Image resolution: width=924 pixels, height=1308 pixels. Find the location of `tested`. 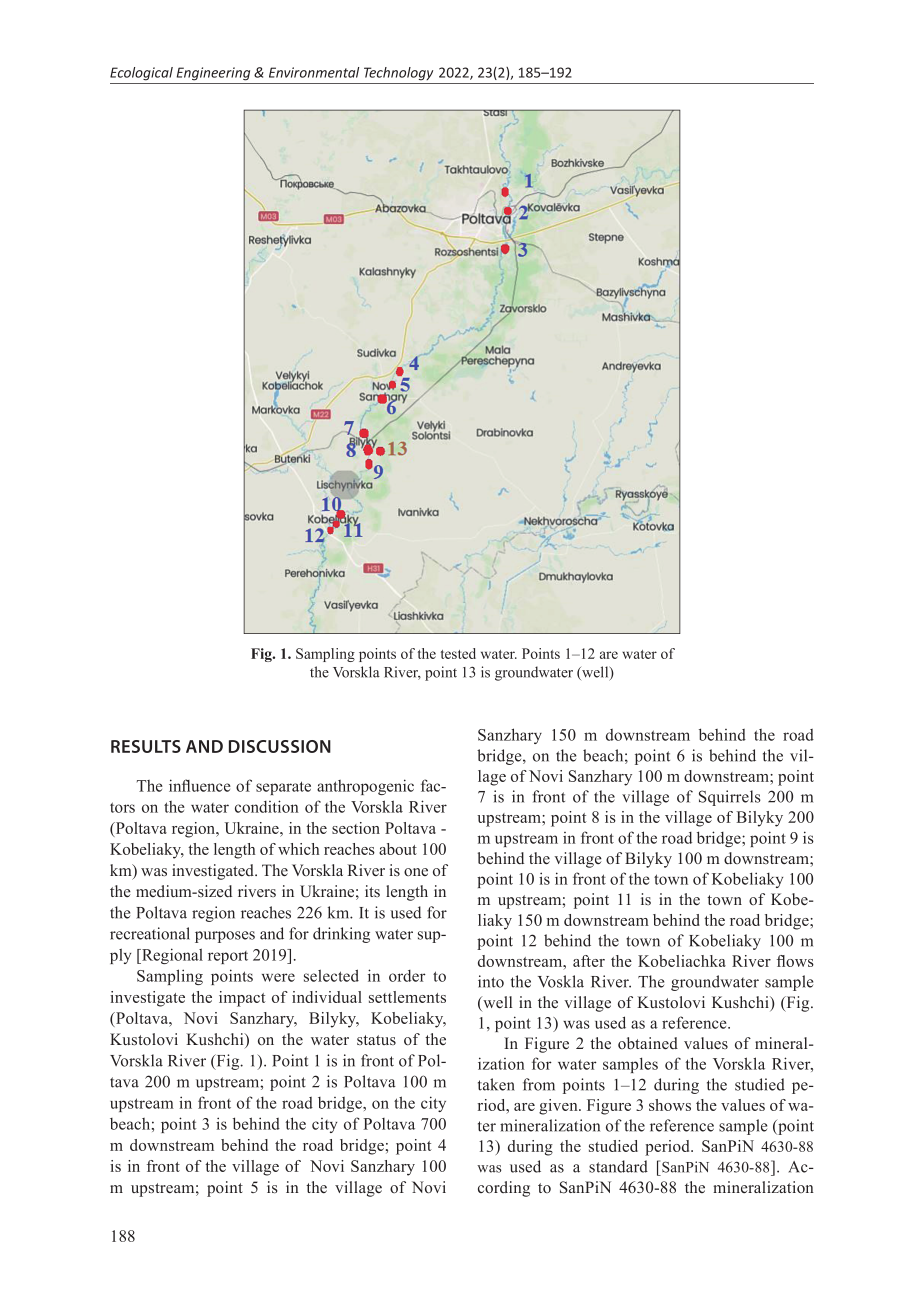

tested is located at coordinates (458, 653).
